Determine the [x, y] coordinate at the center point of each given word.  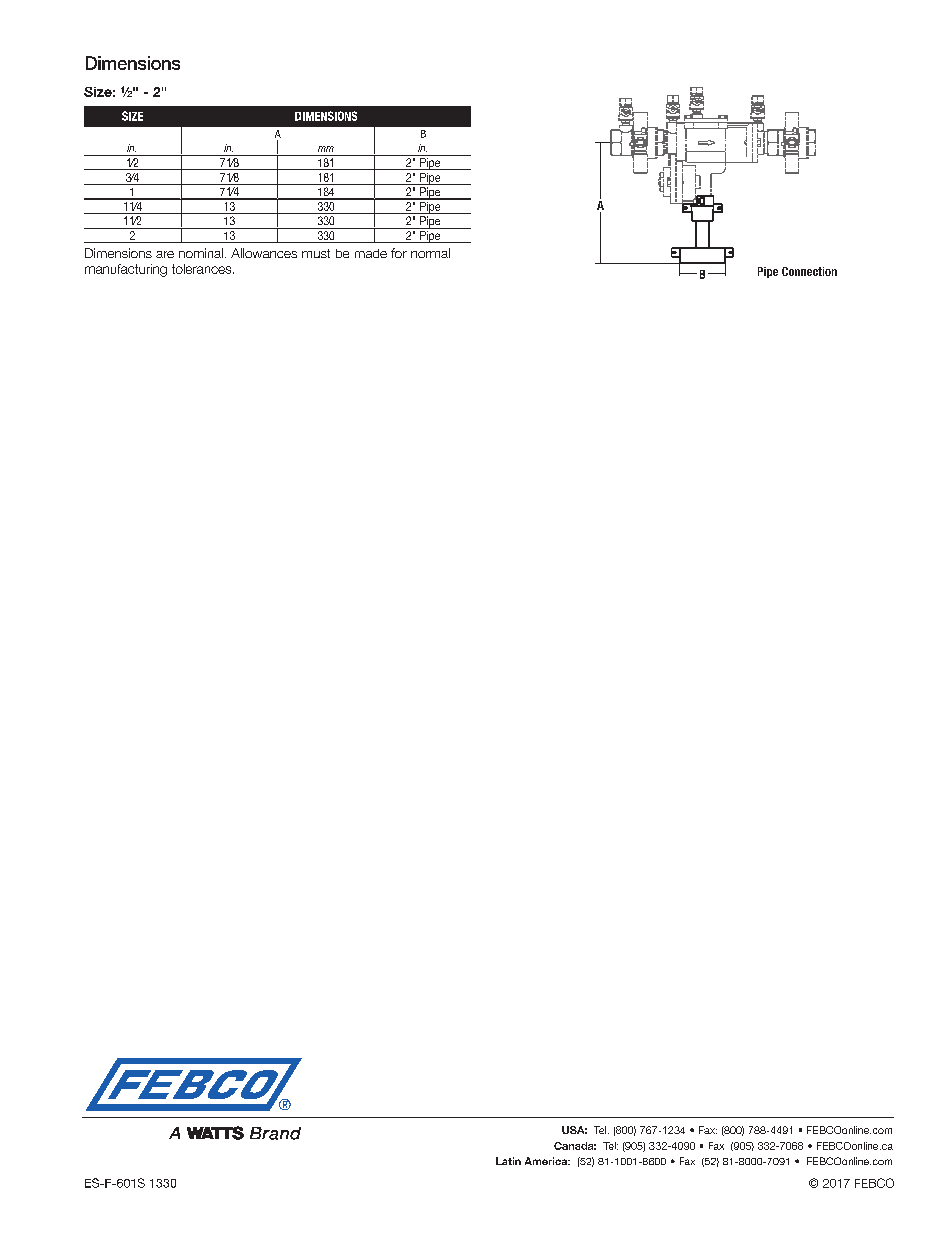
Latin [508, 1161]
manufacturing [126, 270]
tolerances [203, 269]
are [165, 254]
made [371, 253]
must [316, 253]
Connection [809, 271]
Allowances [264, 253]
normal [430, 253]
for [399, 253]
